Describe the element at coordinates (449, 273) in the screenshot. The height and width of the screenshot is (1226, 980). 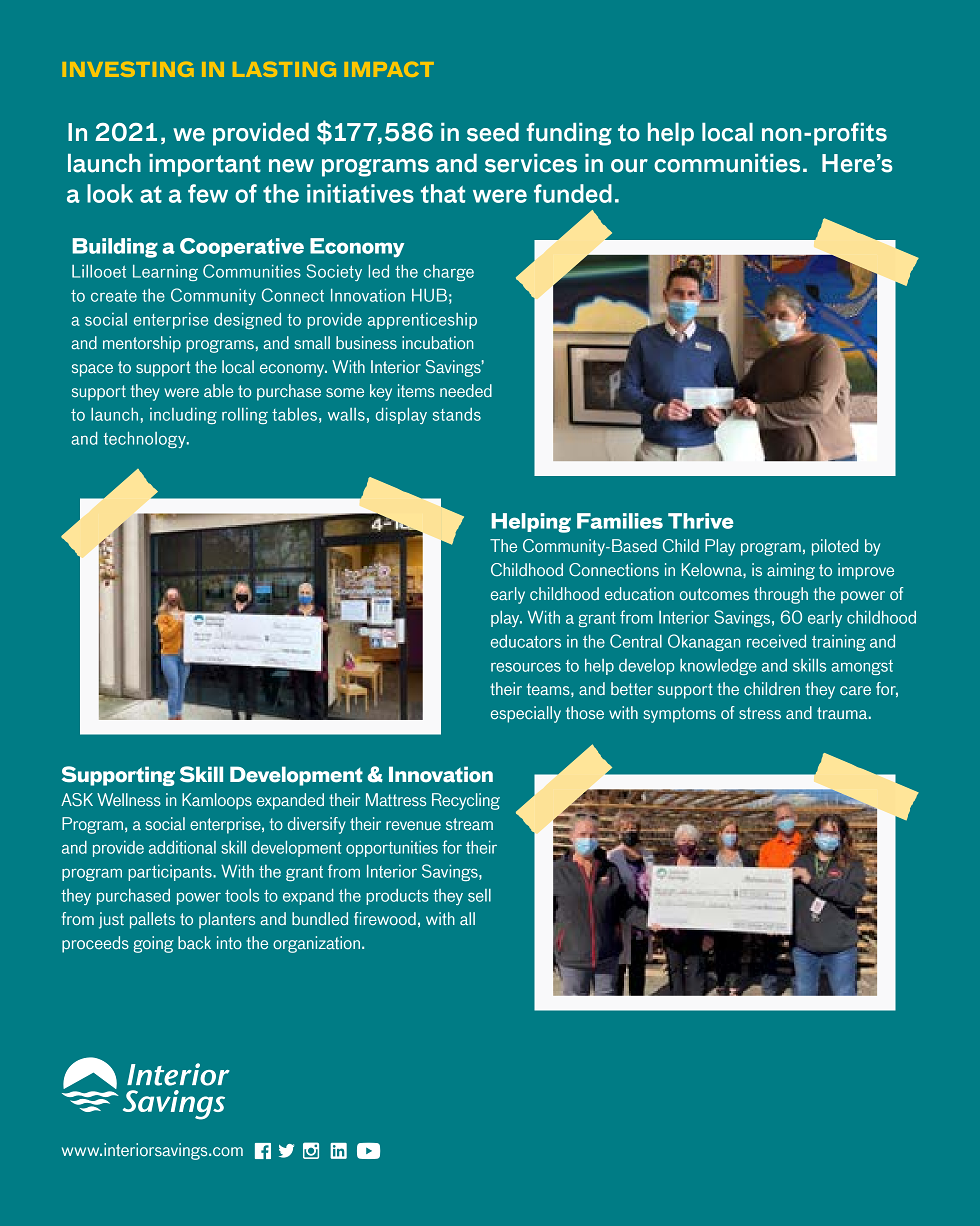
I see `charge` at that location.
